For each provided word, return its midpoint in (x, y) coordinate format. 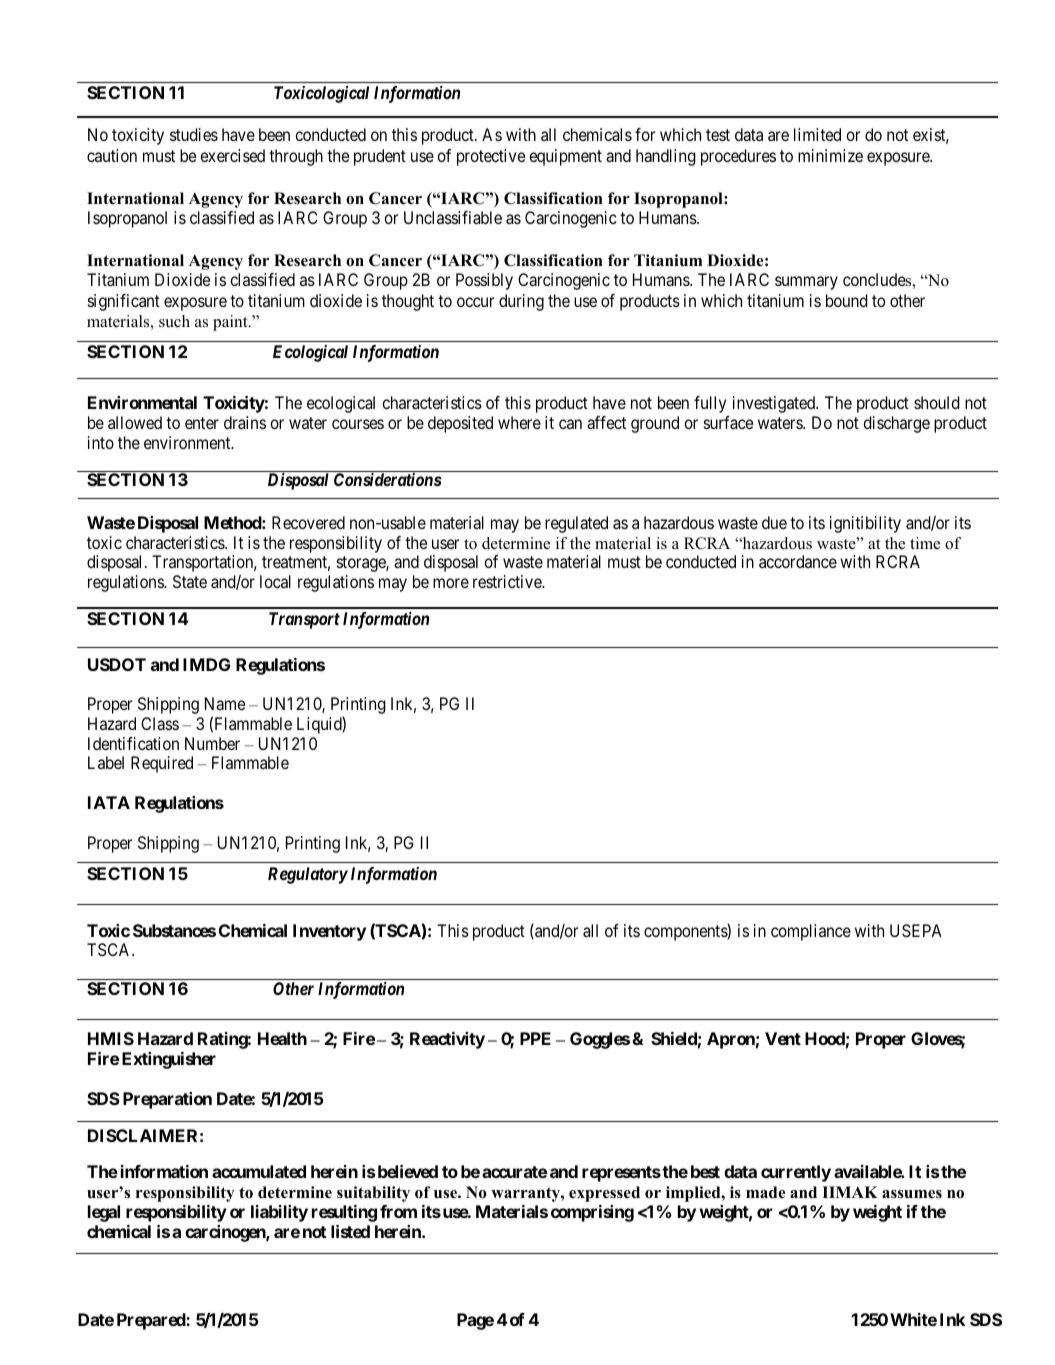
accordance (798, 561)
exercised (233, 155)
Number (212, 743)
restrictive (508, 581)
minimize (830, 155)
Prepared (152, 1321)
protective (491, 157)
